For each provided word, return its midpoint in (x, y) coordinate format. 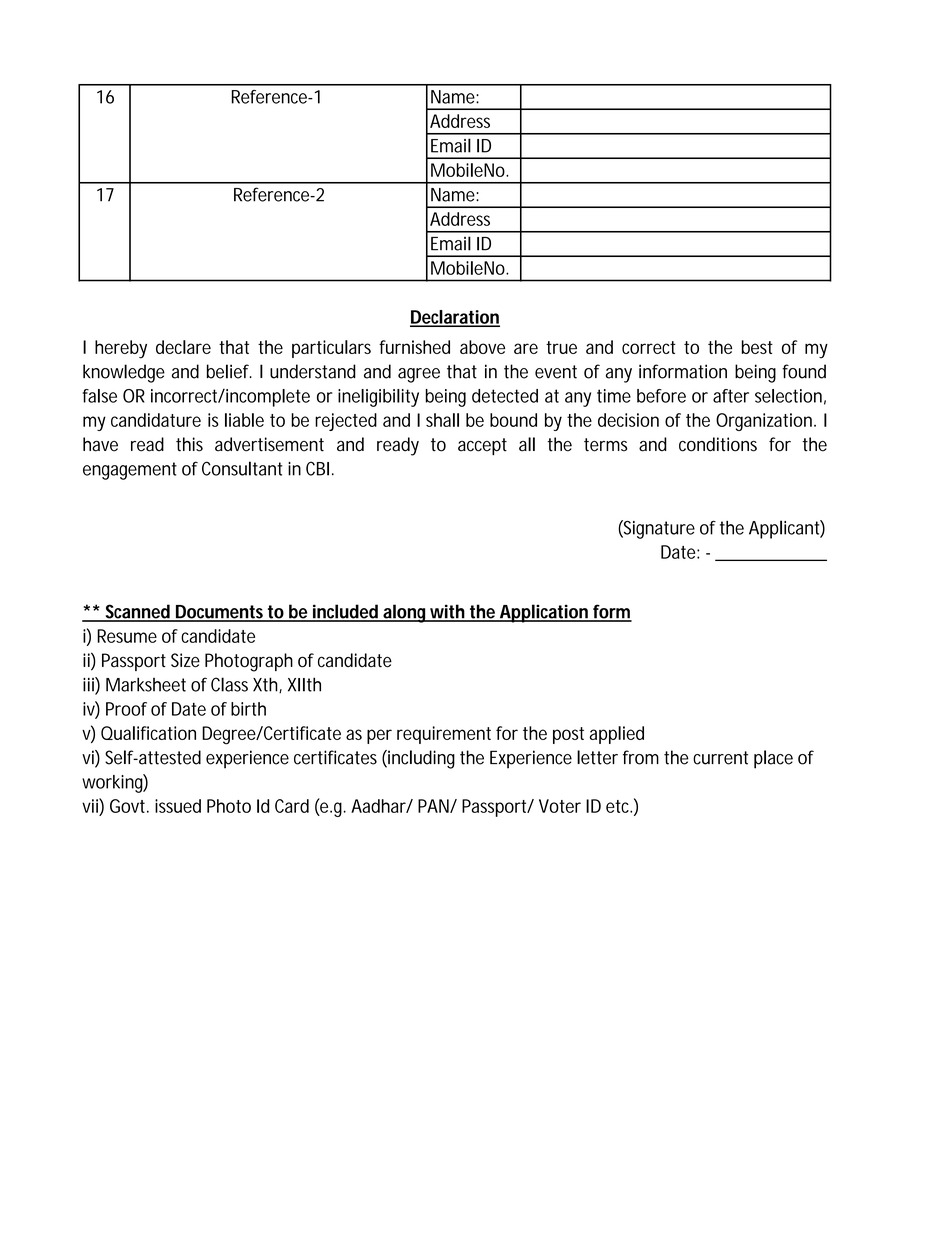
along (404, 613)
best (757, 347)
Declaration (455, 318)
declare (183, 347)
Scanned (137, 612)
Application (543, 613)
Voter (560, 806)
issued (178, 806)
